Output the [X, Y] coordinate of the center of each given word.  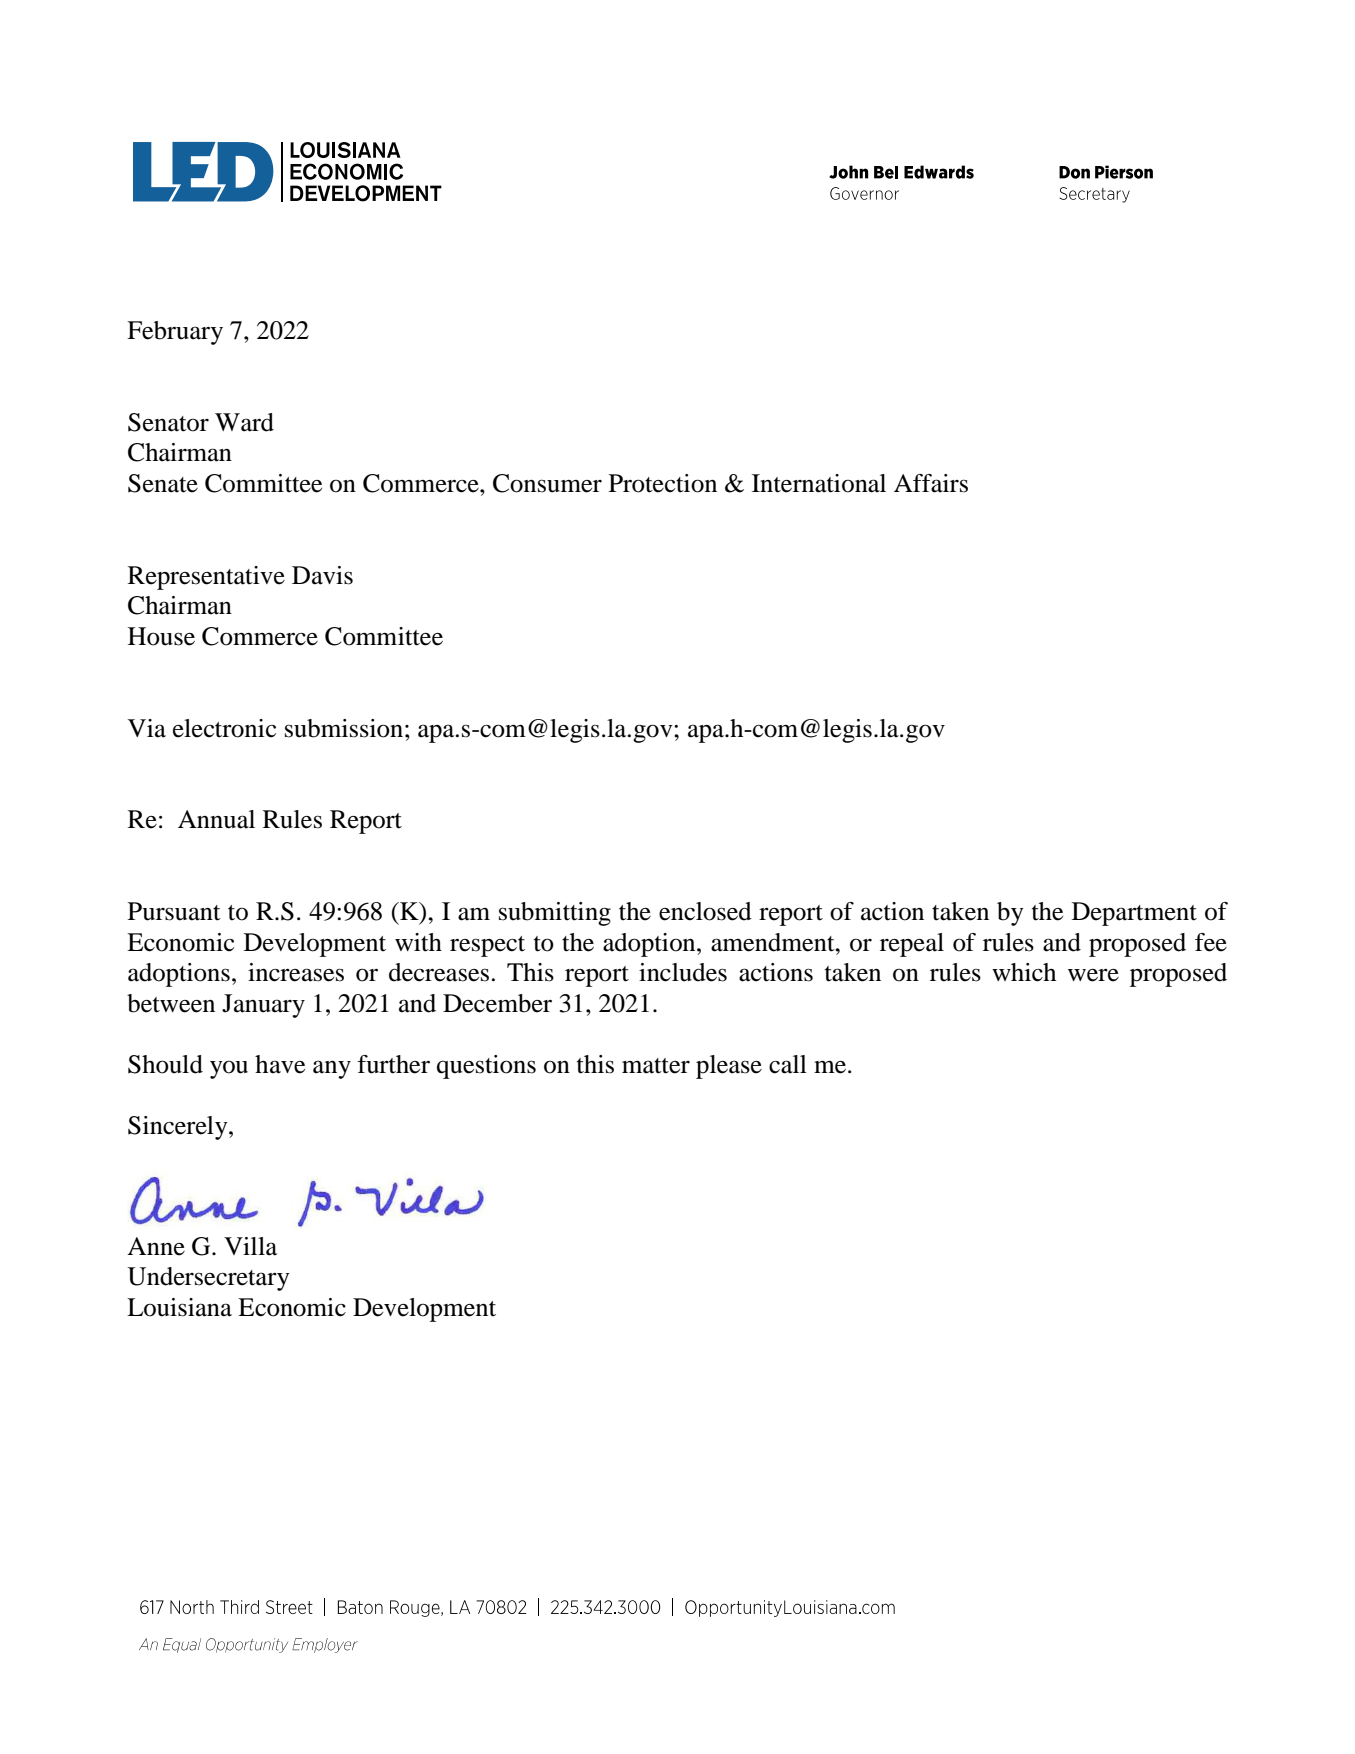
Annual [216, 819]
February [175, 333]
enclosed [705, 911]
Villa [250, 1246]
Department [1134, 914]
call [788, 1064]
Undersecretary [208, 1279]
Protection [663, 483]
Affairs [931, 483]
